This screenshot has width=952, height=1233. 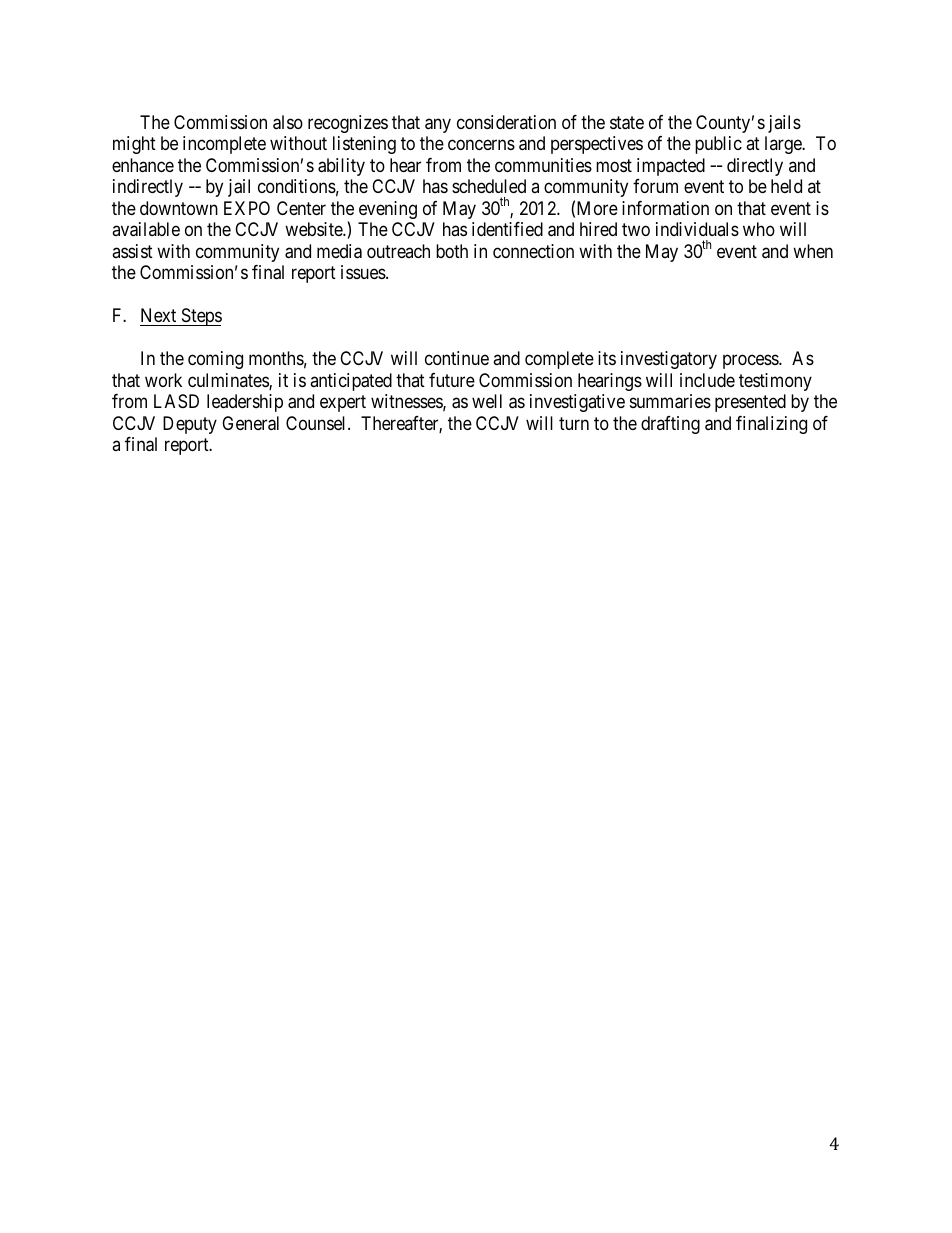 I want to click on public, so click(x=718, y=145).
